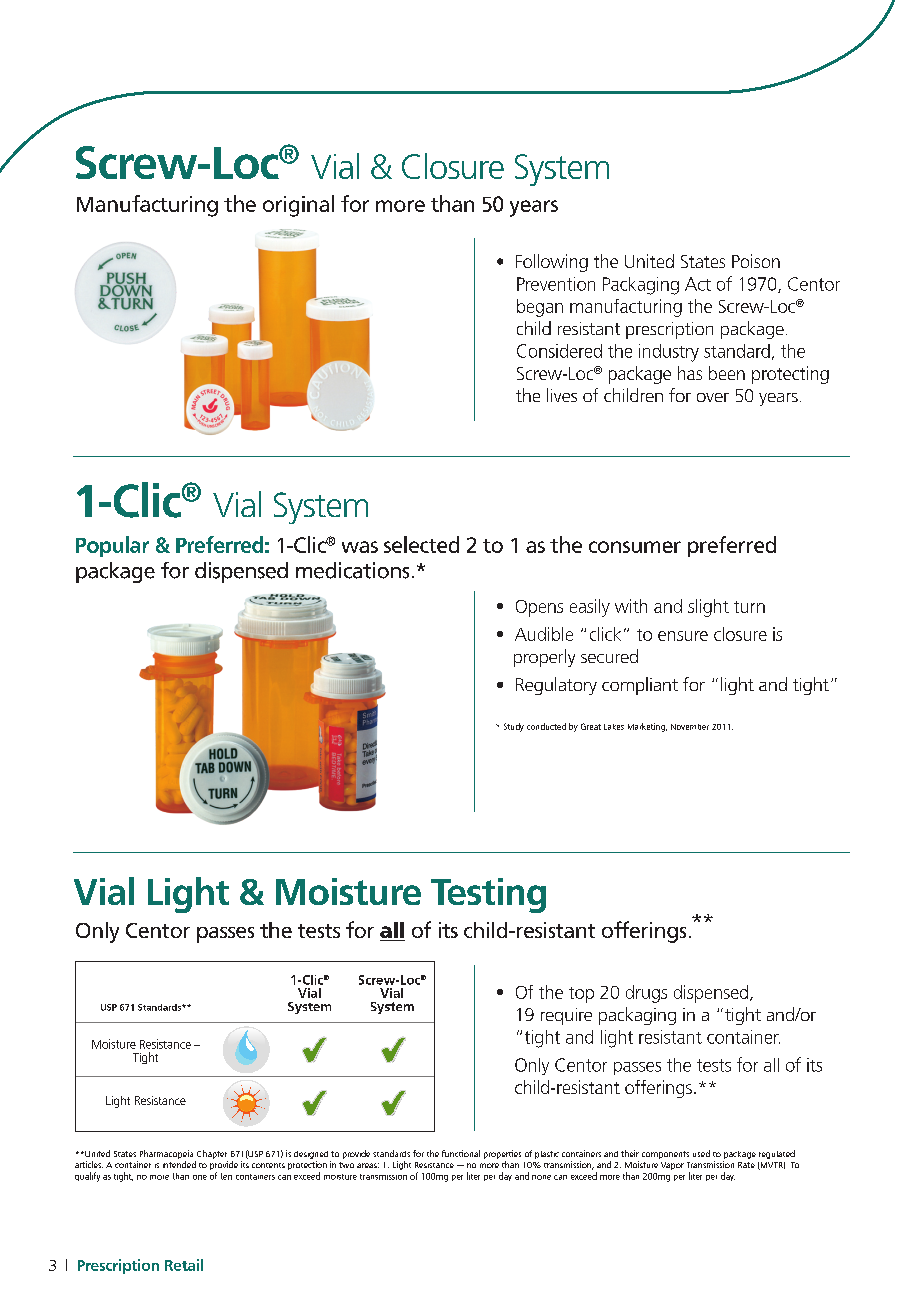 This page has height=1308, width=924. What do you see at coordinates (514, 727) in the page?
I see `Study` at bounding box center [514, 727].
